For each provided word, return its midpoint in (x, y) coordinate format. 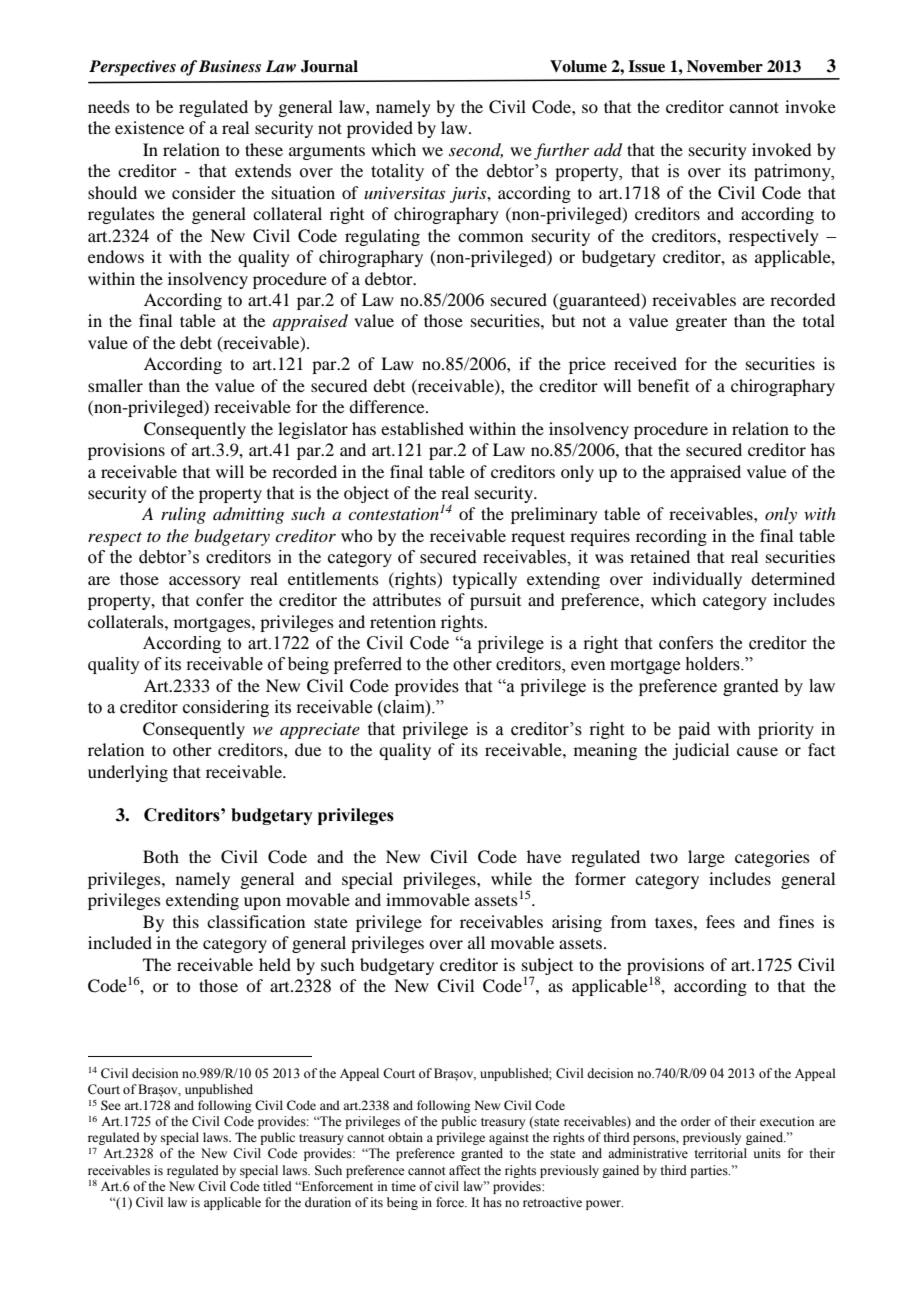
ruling (183, 515)
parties (710, 1171)
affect (465, 1170)
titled (277, 1186)
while (511, 878)
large (706, 858)
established (422, 428)
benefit (663, 385)
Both (161, 856)
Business (230, 66)
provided (380, 129)
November (725, 66)
